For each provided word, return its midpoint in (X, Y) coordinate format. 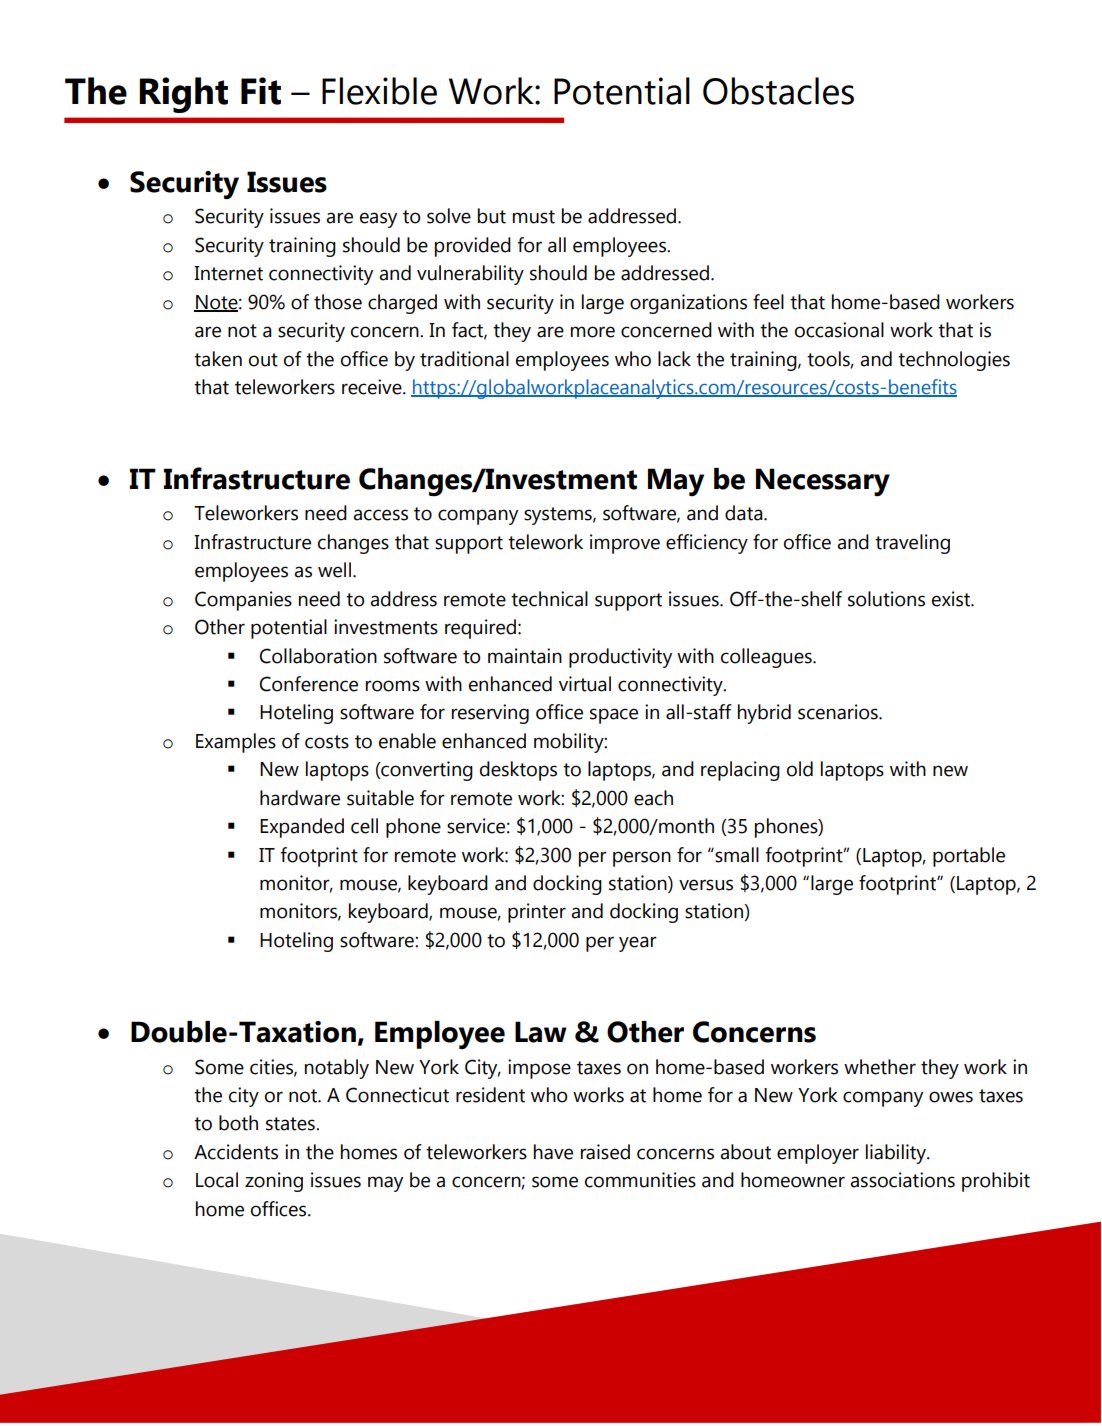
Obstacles (778, 91)
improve (625, 544)
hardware (300, 798)
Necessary (823, 482)
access (380, 515)
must (534, 217)
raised (605, 1152)
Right (183, 95)
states (291, 1124)
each (653, 798)
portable (969, 857)
